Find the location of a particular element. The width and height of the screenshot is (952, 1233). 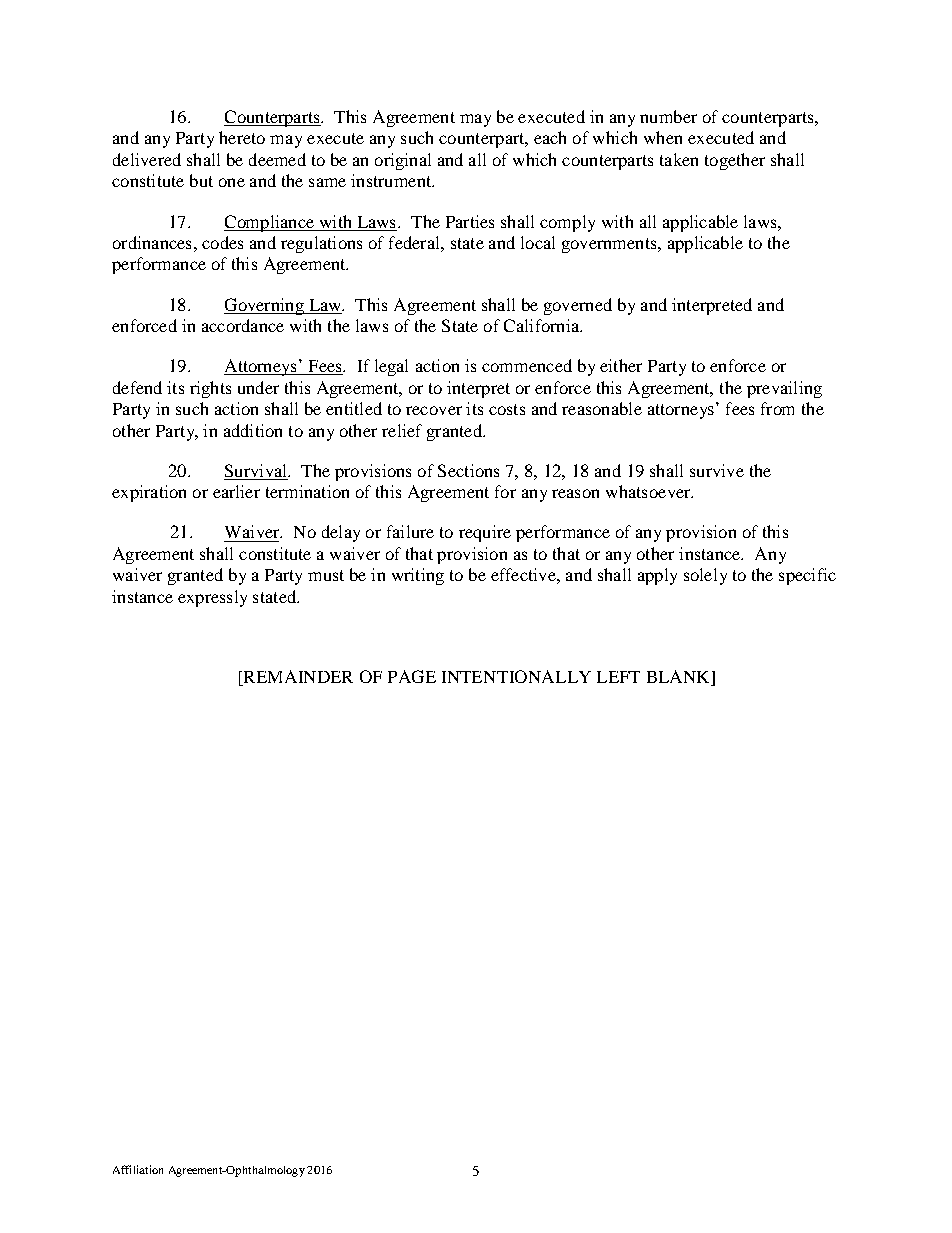

hereto is located at coordinates (242, 137).
